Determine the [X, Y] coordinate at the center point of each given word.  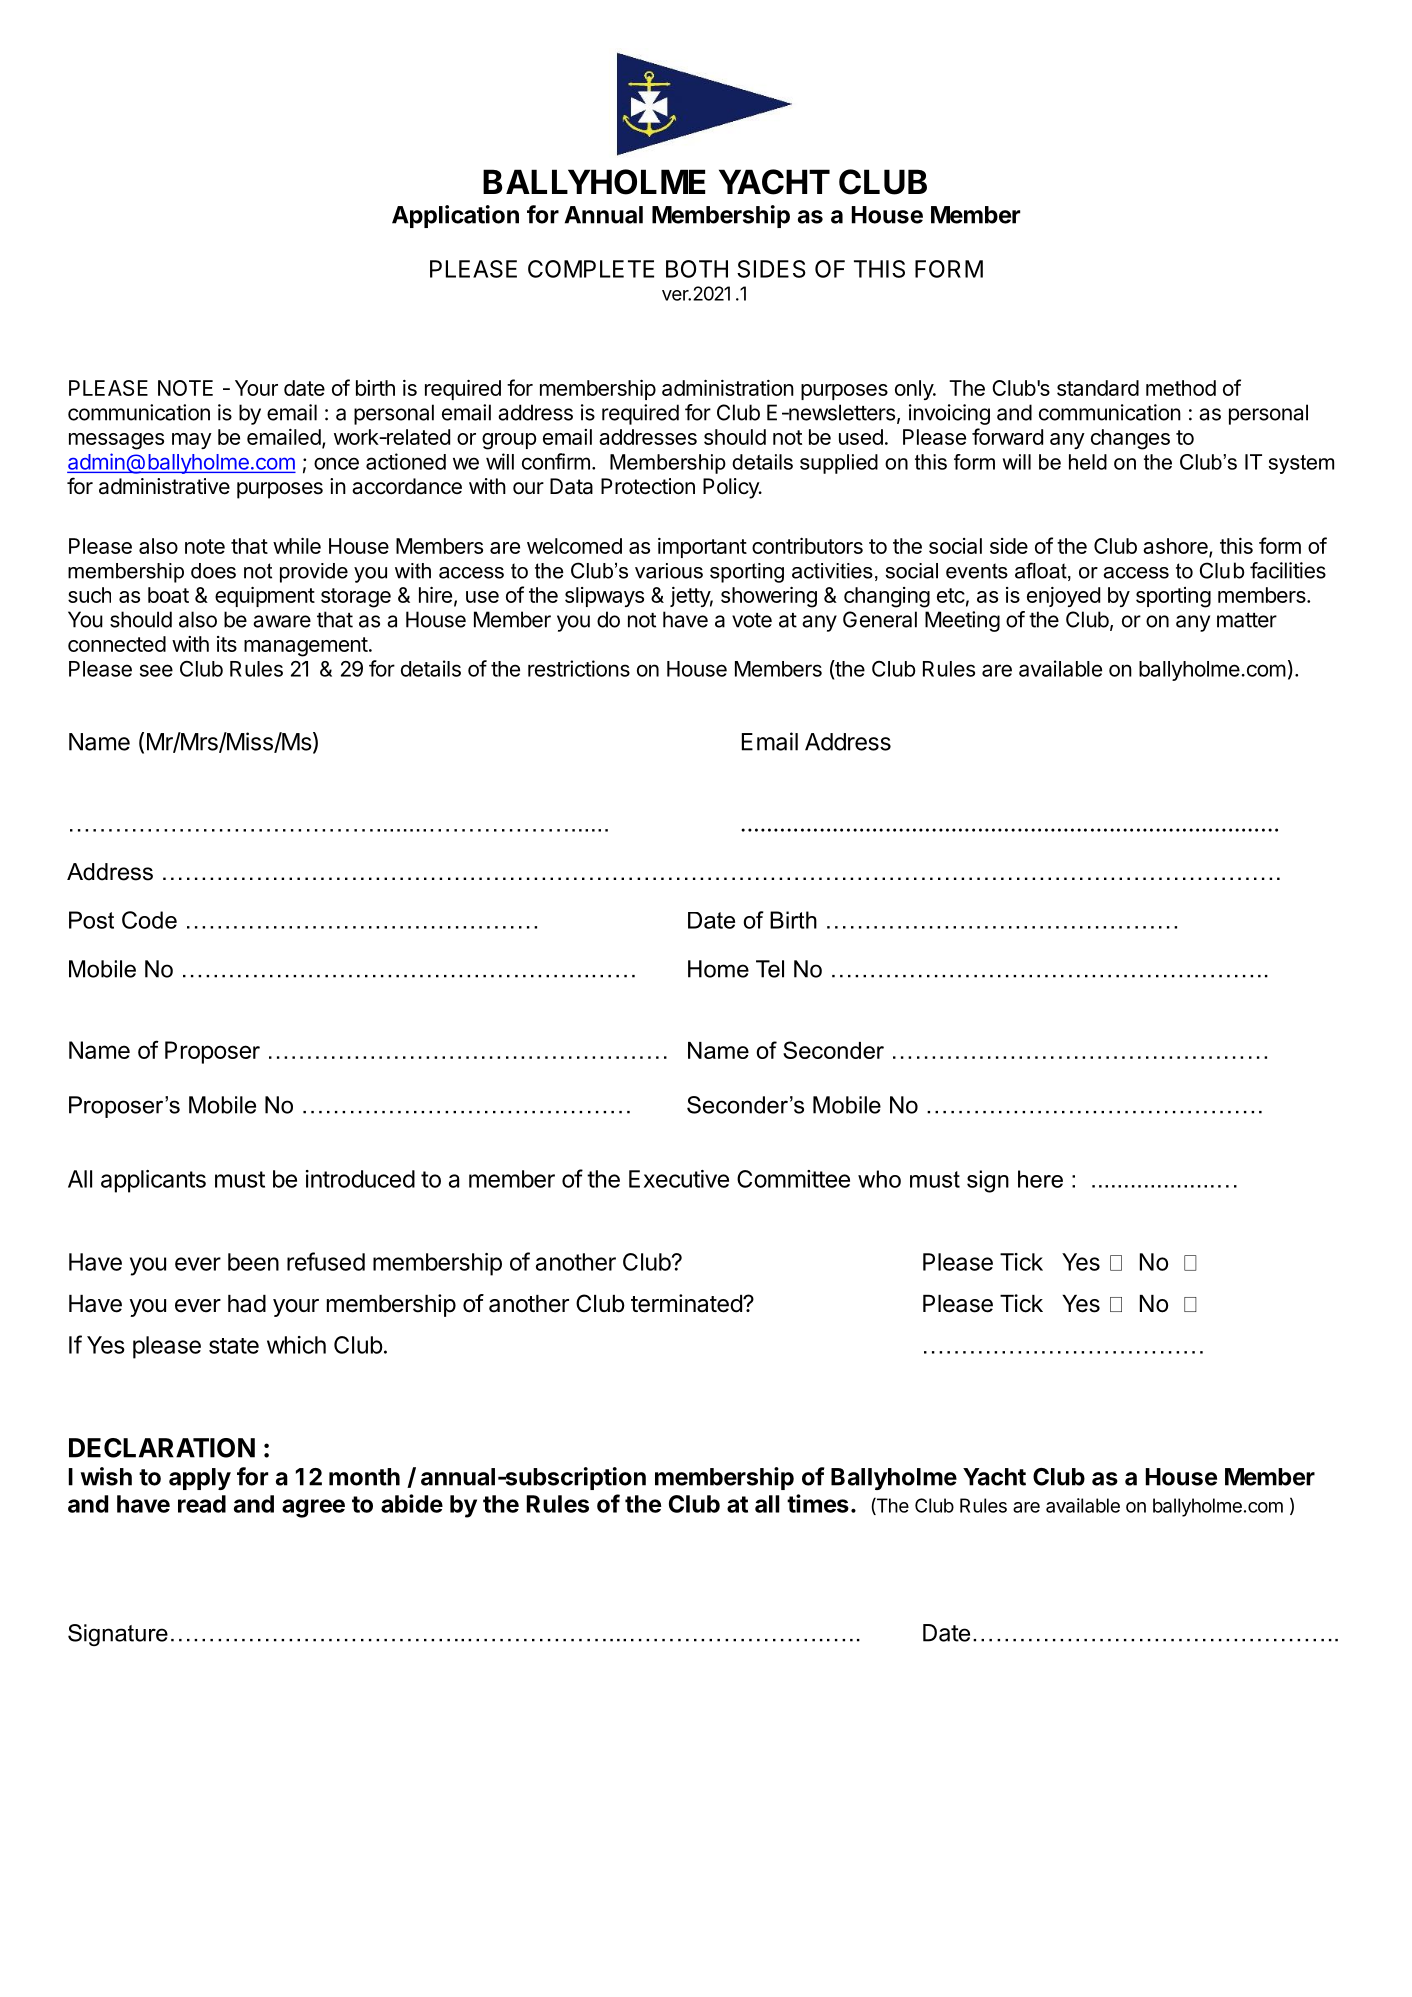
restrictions [579, 668]
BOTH [697, 269]
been [253, 1262]
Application [455, 216]
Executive [679, 1179]
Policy [732, 488]
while [297, 545]
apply [200, 1479]
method [1181, 388]
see [156, 670]
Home [718, 969]
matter [1247, 620]
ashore [1176, 547]
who [879, 1179]
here [1040, 1179]
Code [149, 920]
